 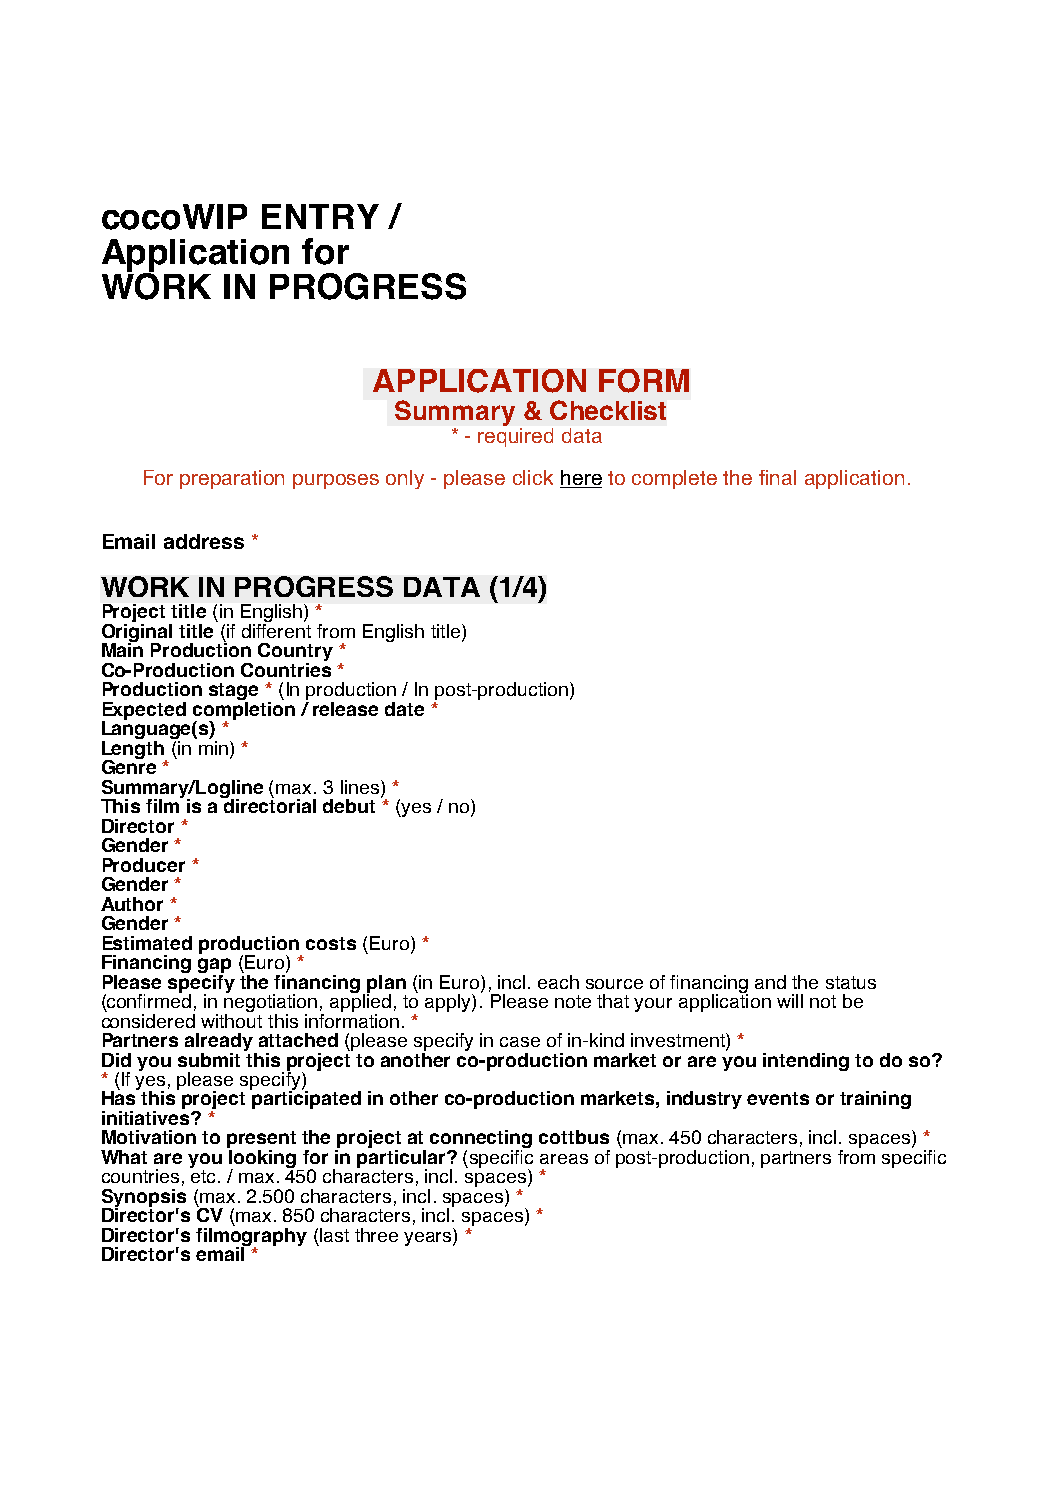 What do you see at coordinates (213, 746) in the screenshot?
I see `min` at bounding box center [213, 746].
